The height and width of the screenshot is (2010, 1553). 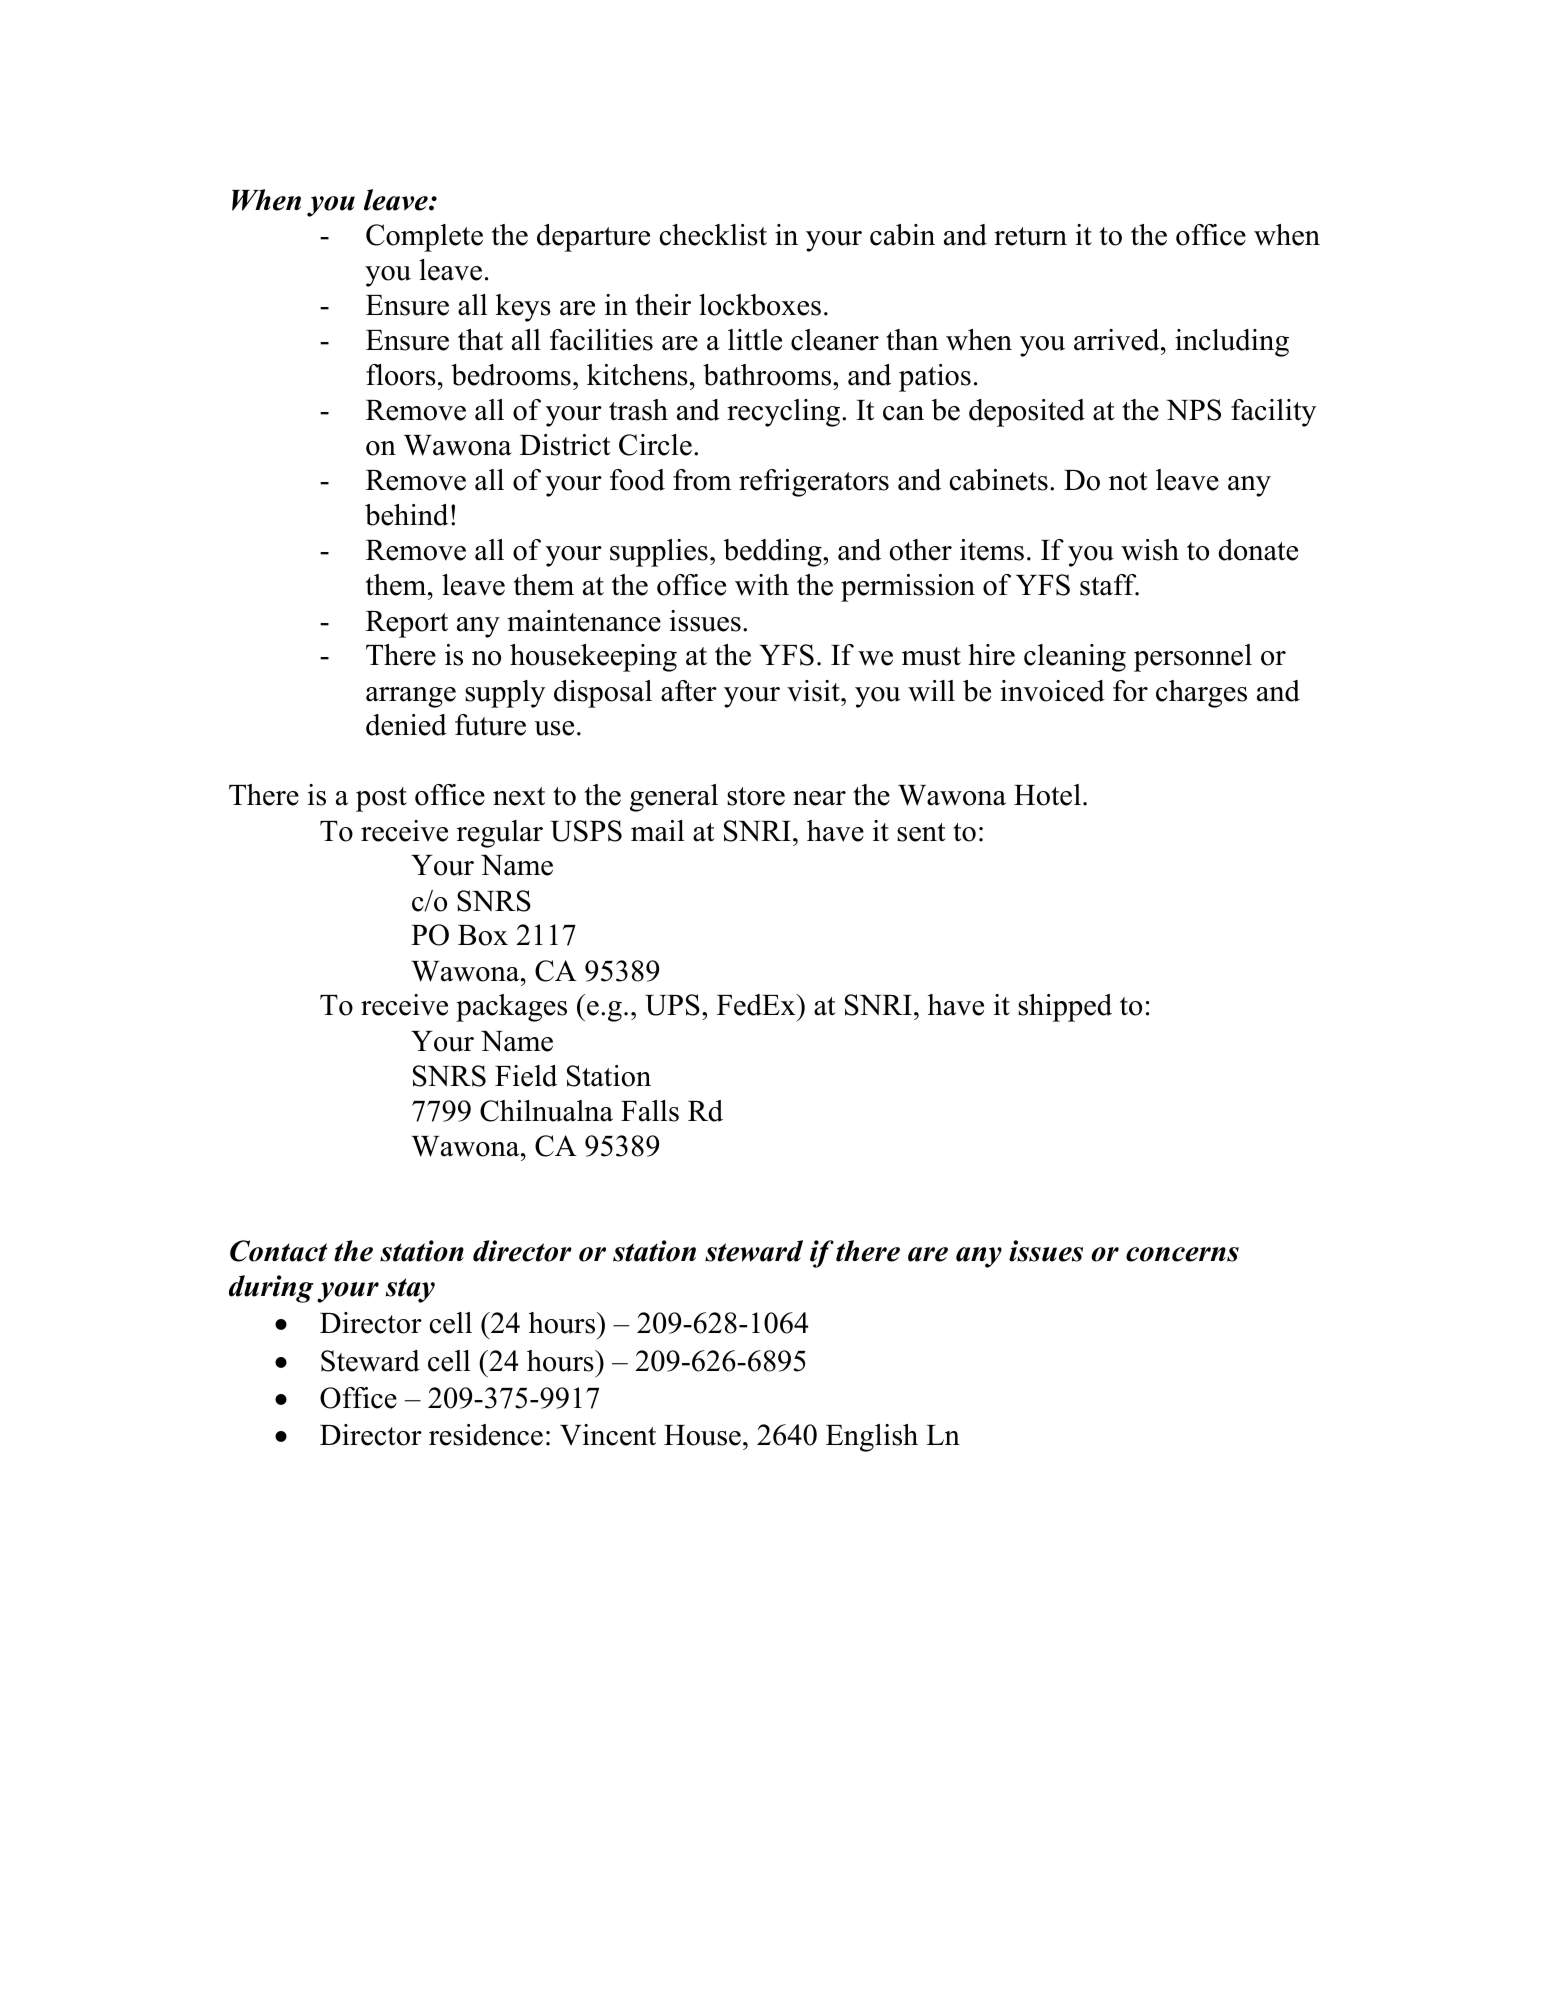 I want to click on residence, so click(x=486, y=1435).
